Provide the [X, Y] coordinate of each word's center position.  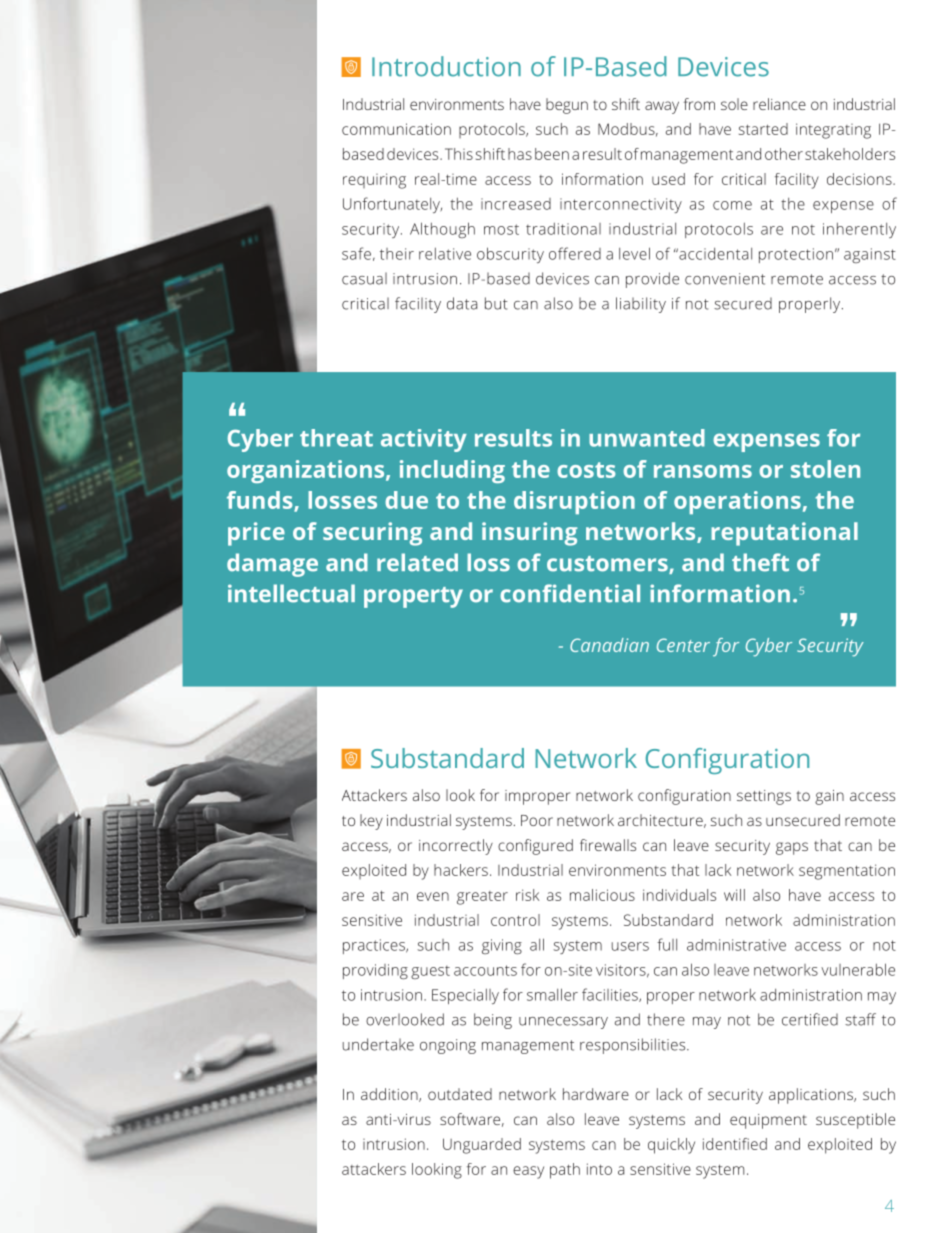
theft [760, 562]
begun [567, 106]
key [371, 822]
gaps [792, 848]
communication [396, 129]
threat [336, 438]
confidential [570, 593]
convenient [725, 279]
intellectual [291, 593]
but [496, 303]
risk [527, 895]
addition [390, 1095]
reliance [779, 104]
